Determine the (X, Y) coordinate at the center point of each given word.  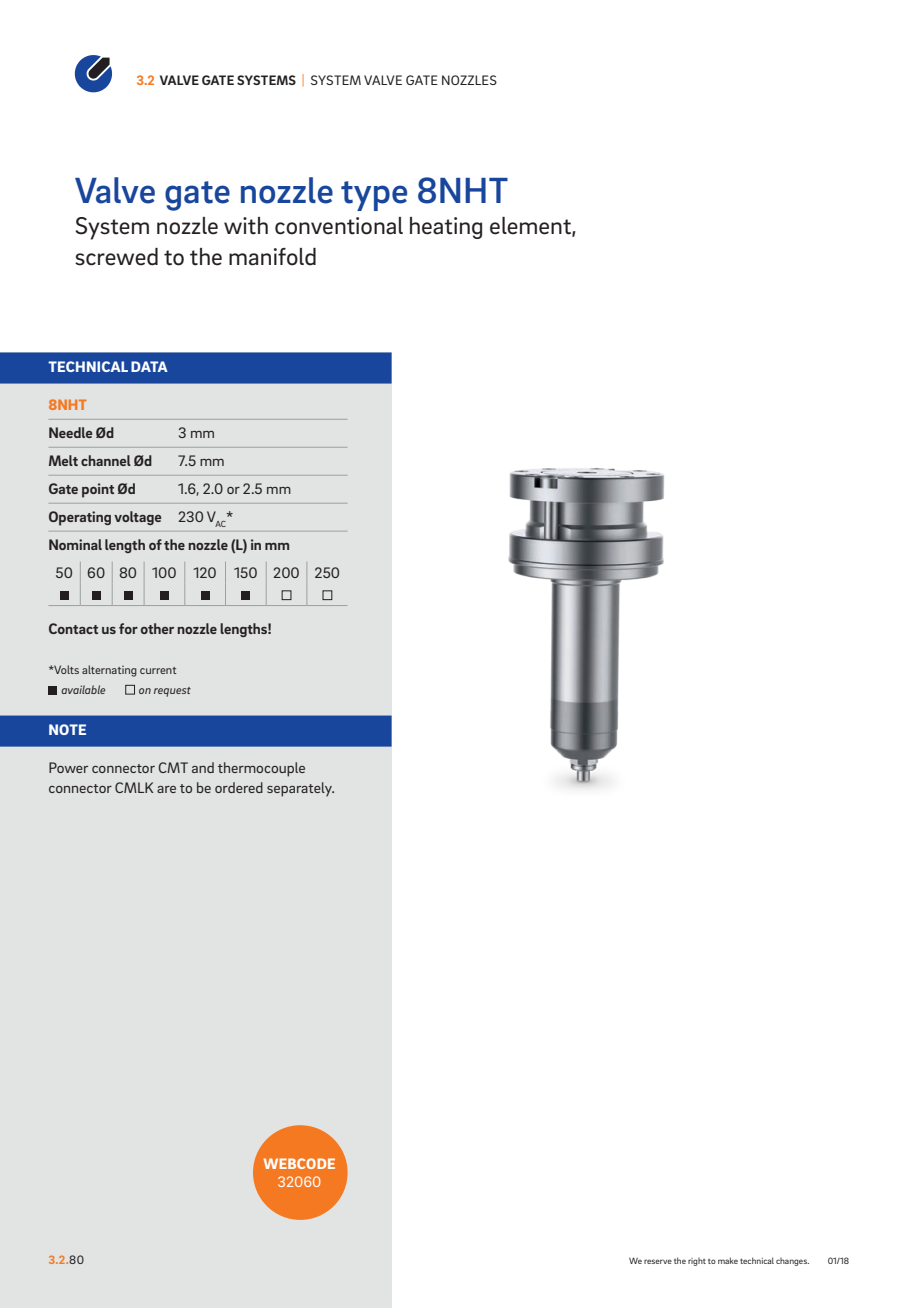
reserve (658, 1261)
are (166, 789)
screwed (116, 257)
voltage (137, 518)
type (374, 196)
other (157, 628)
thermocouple (261, 769)
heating (446, 228)
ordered (239, 787)
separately (300, 789)
